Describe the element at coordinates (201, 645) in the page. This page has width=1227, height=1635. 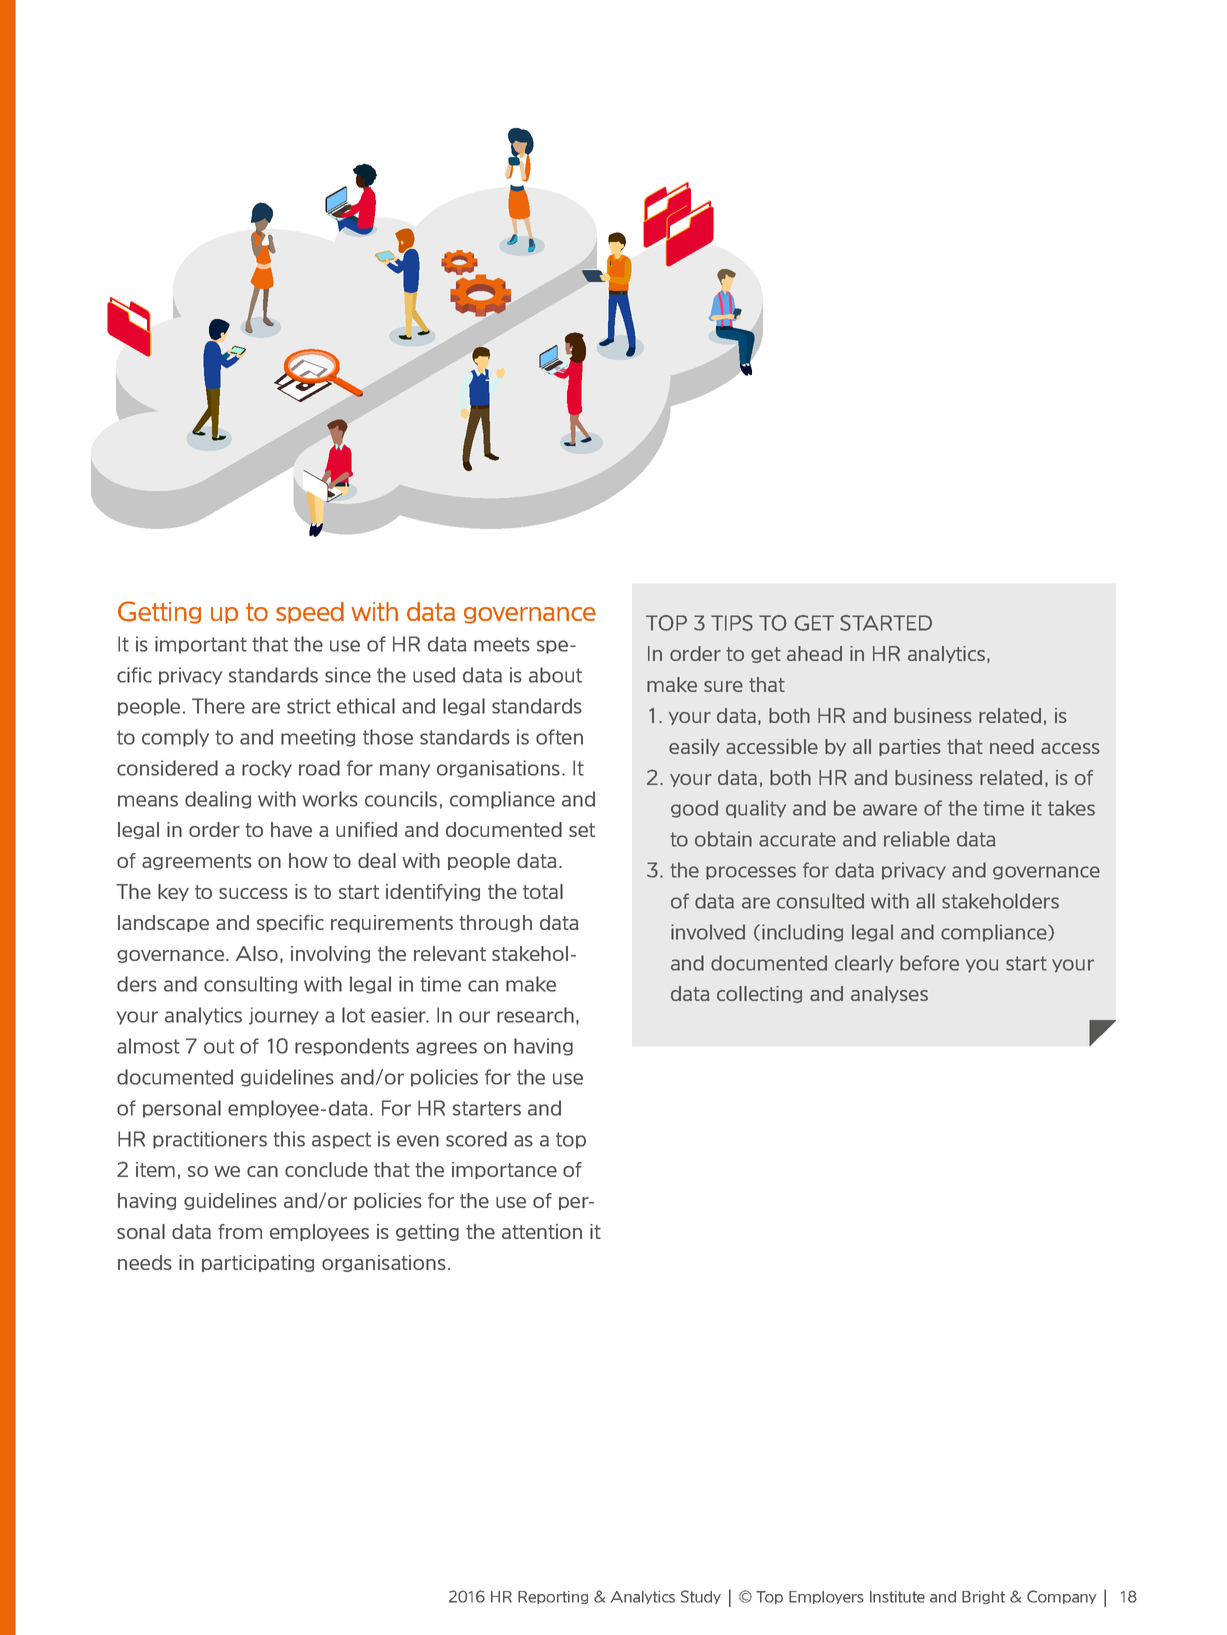
I see `important` at that location.
